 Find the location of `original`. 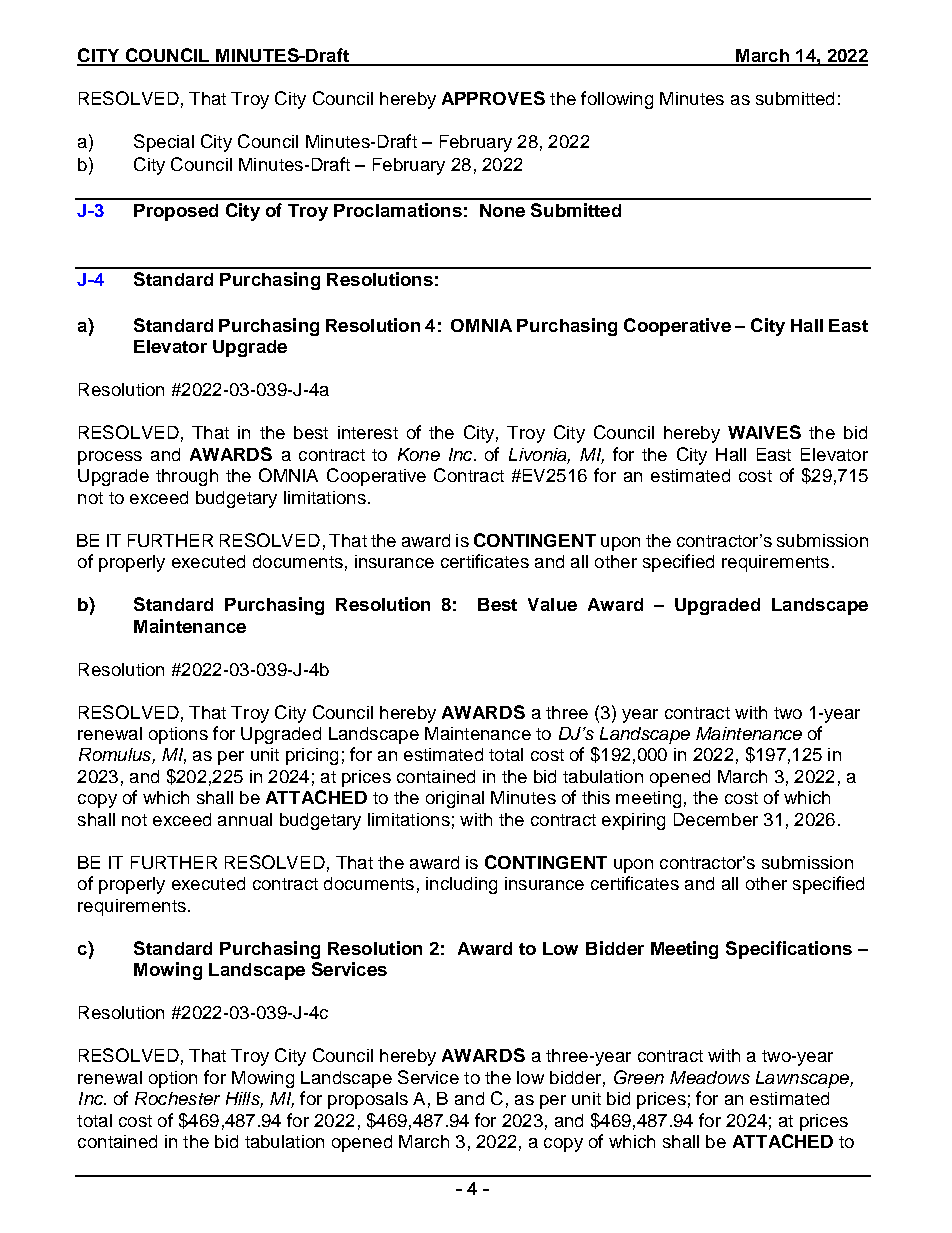

original is located at coordinates (455, 799).
